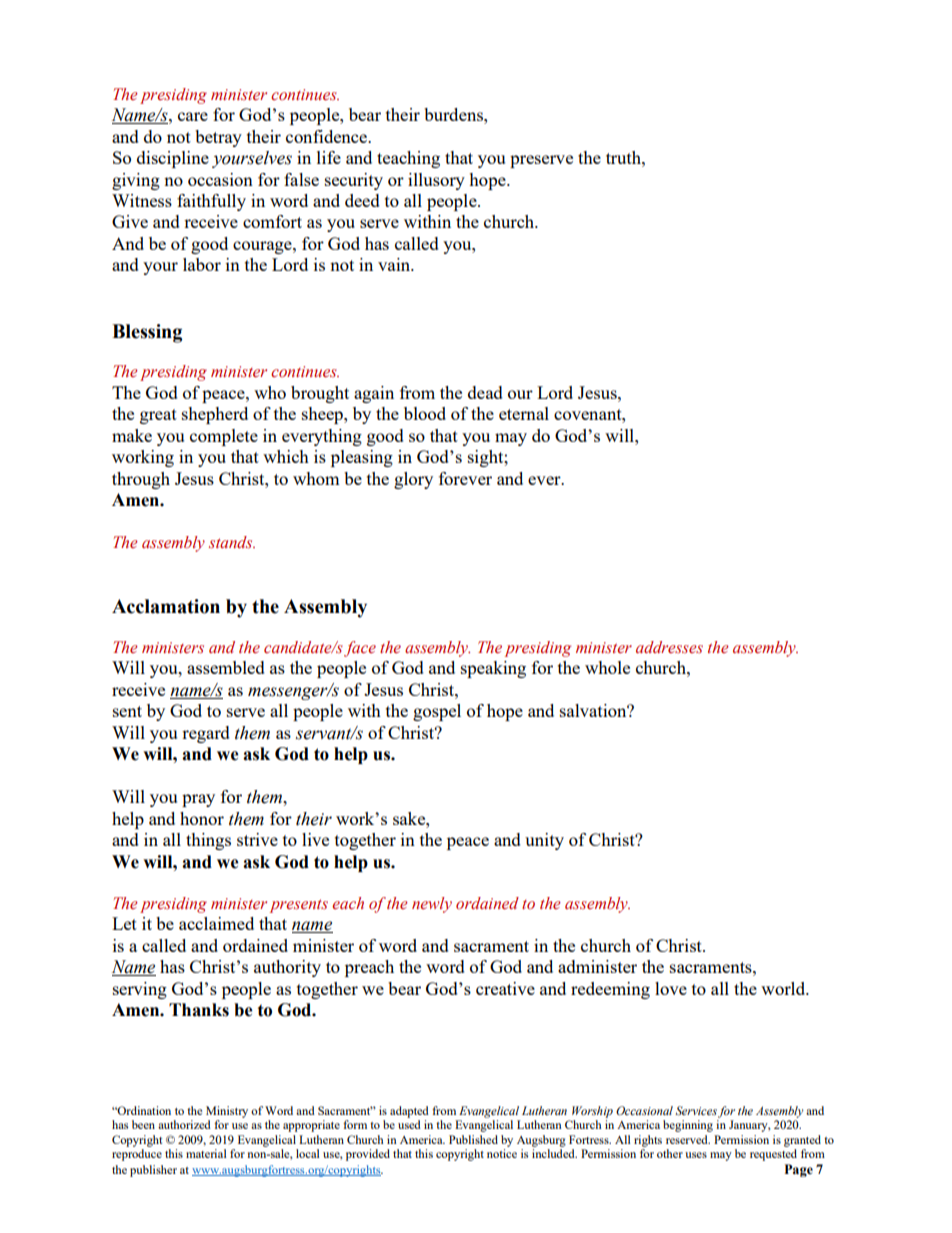  I want to click on betray, so click(218, 138).
